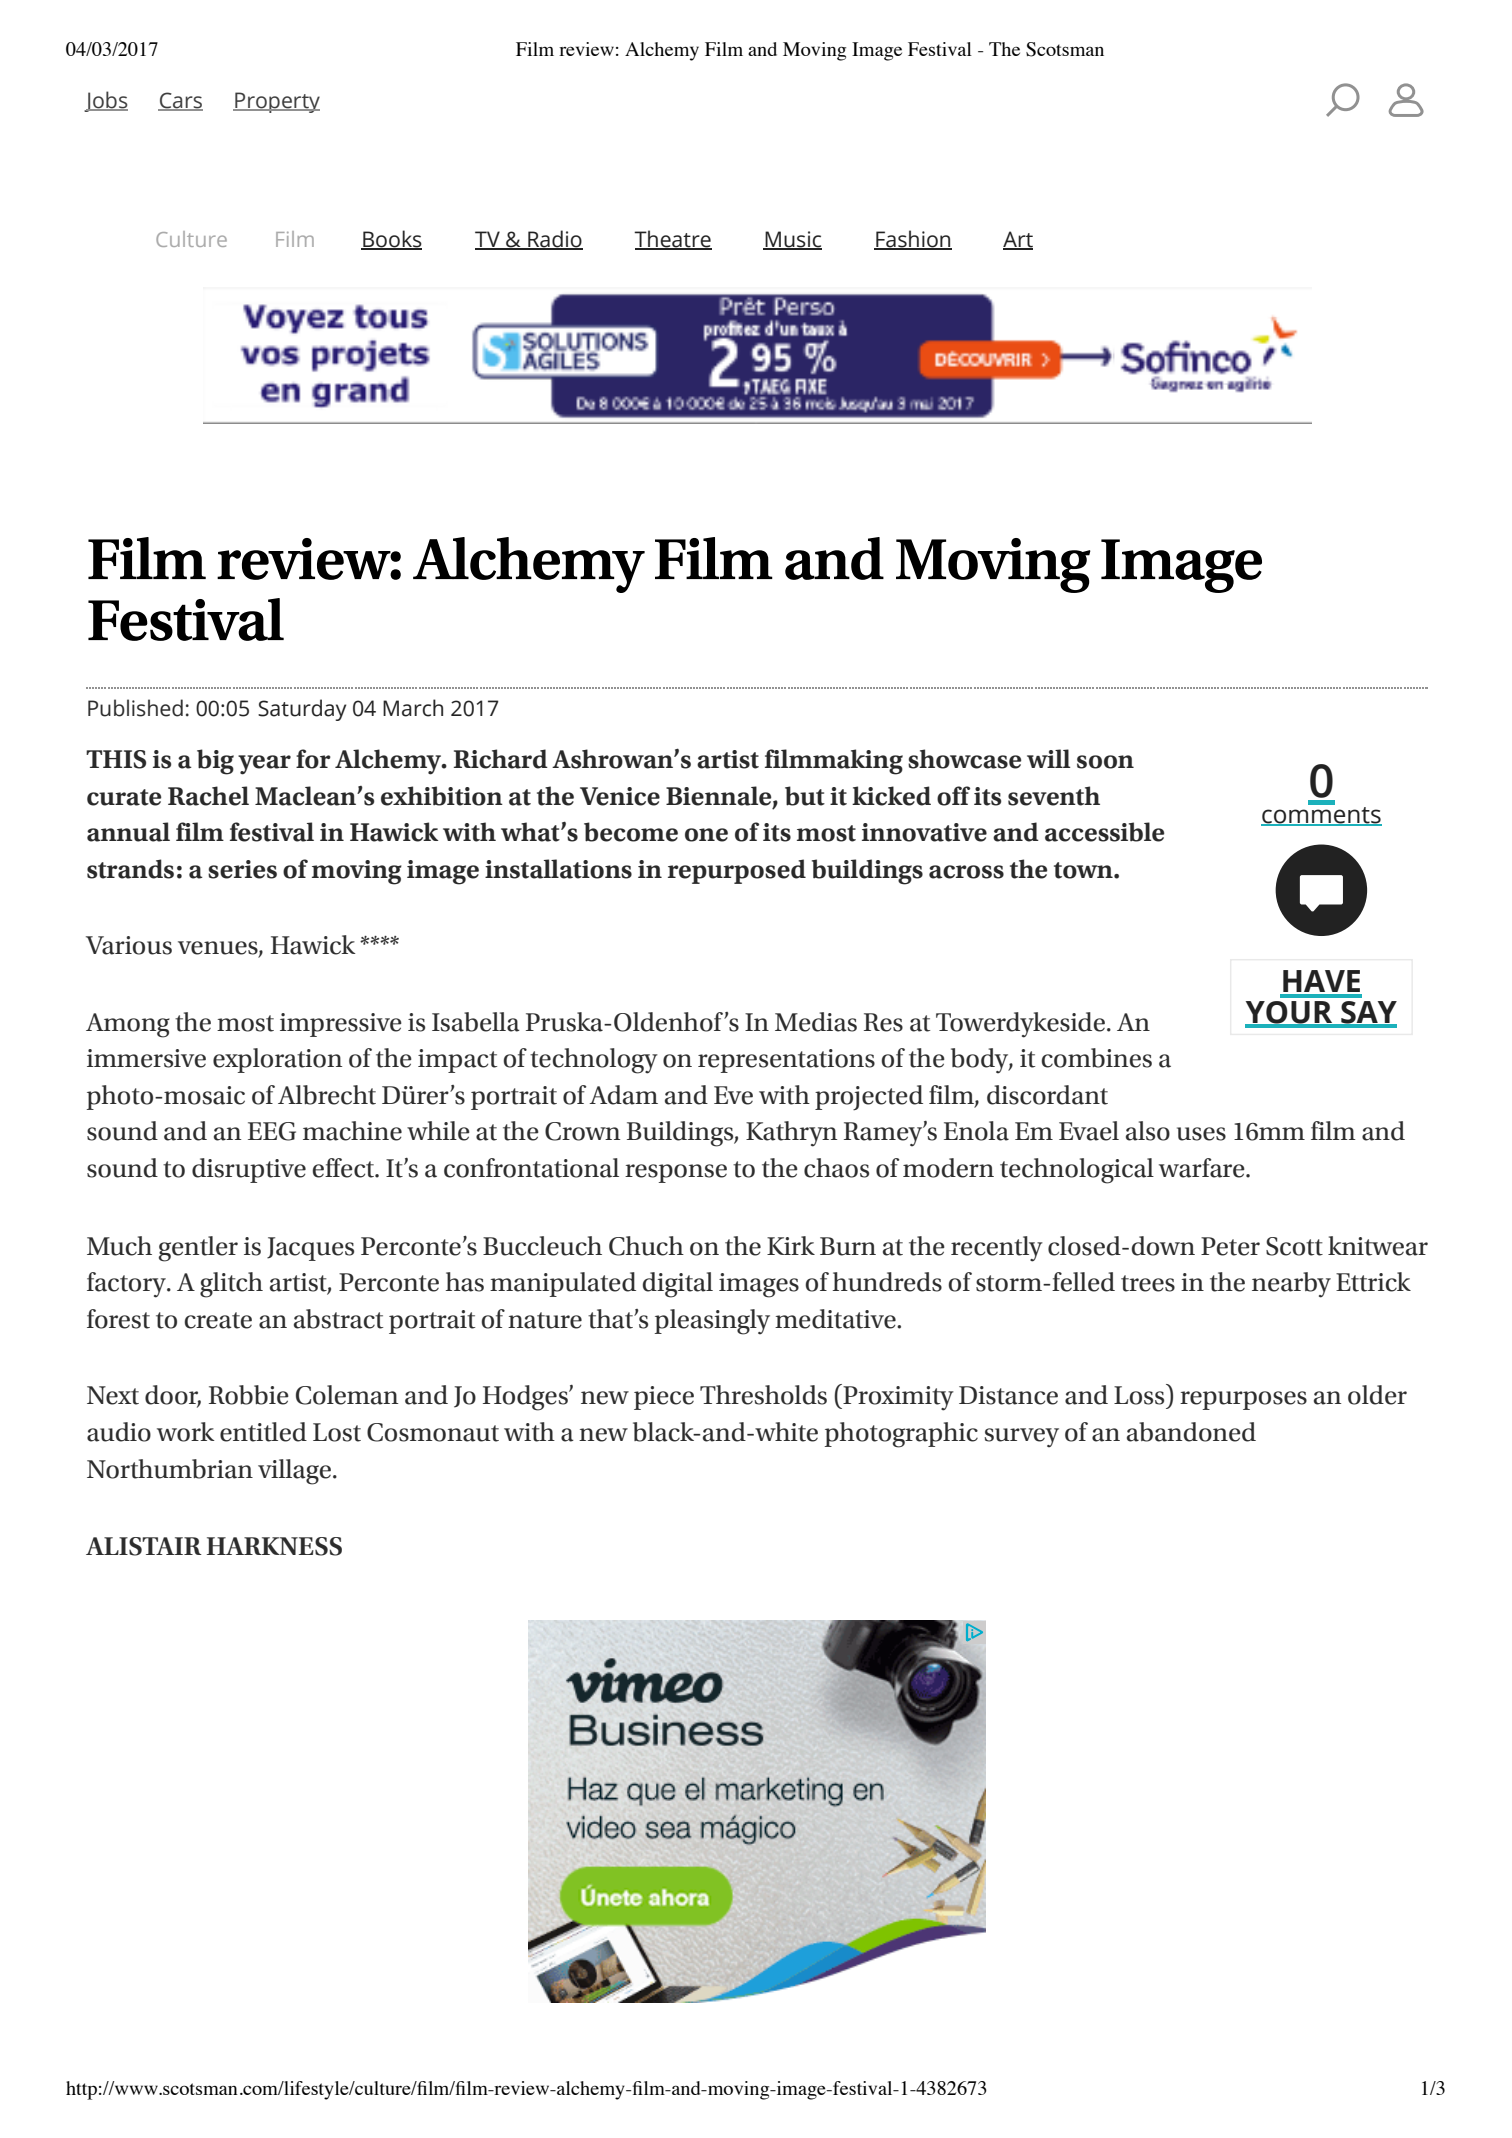 This screenshot has width=1512, height=2138. Describe the element at coordinates (310, 1249) in the screenshot. I see `Jacques` at that location.
